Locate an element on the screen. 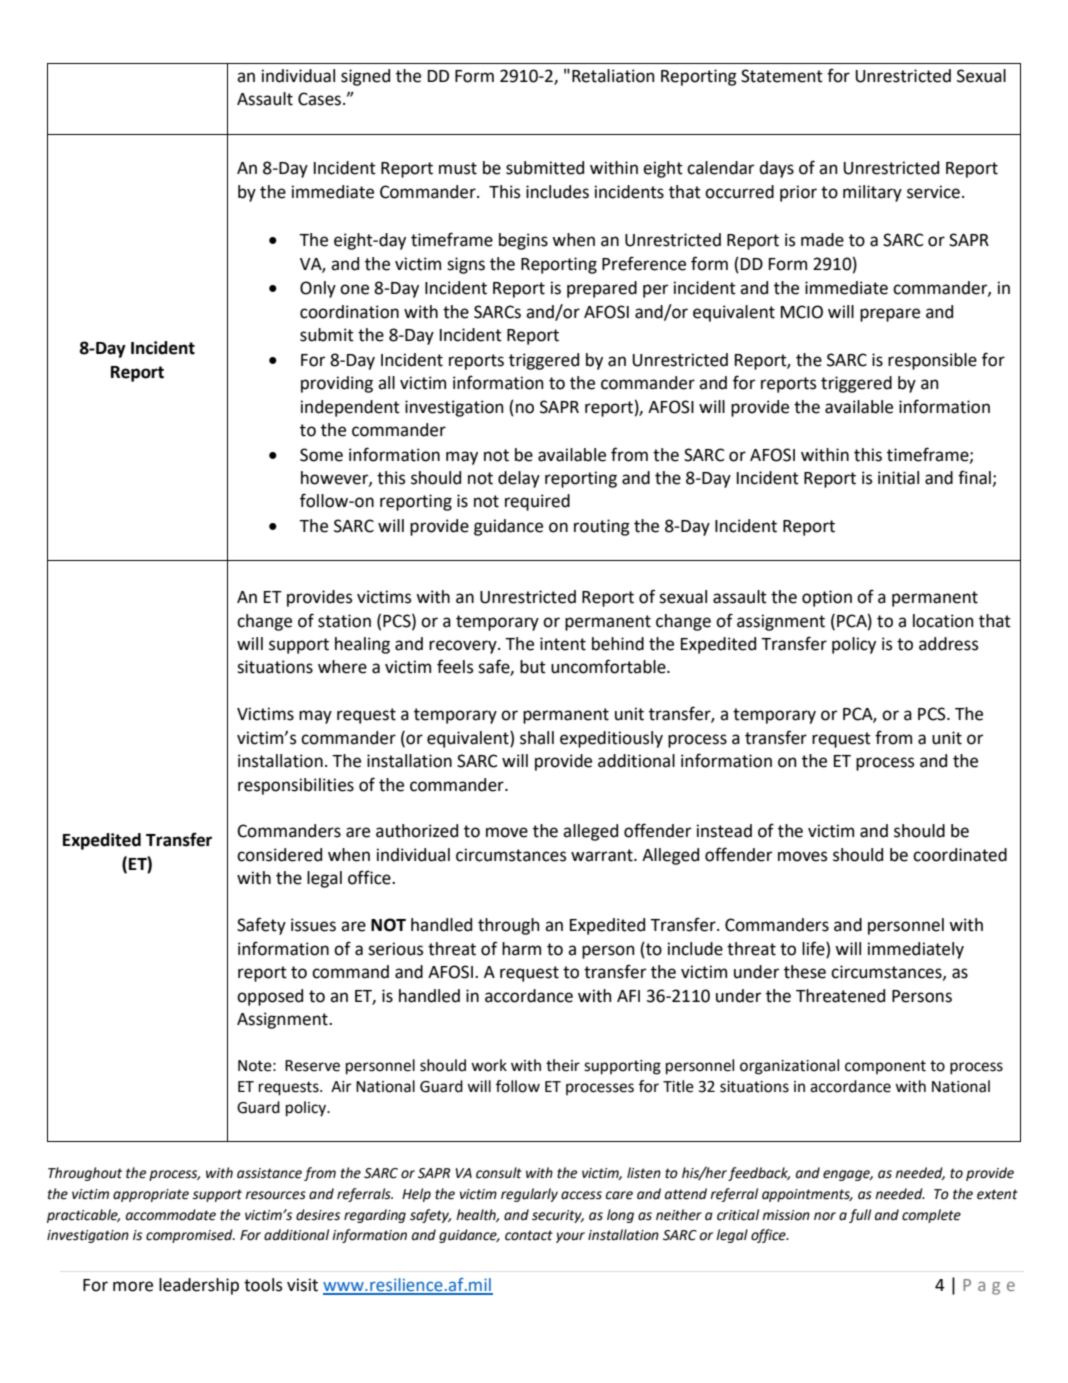  where is located at coordinates (342, 667).
